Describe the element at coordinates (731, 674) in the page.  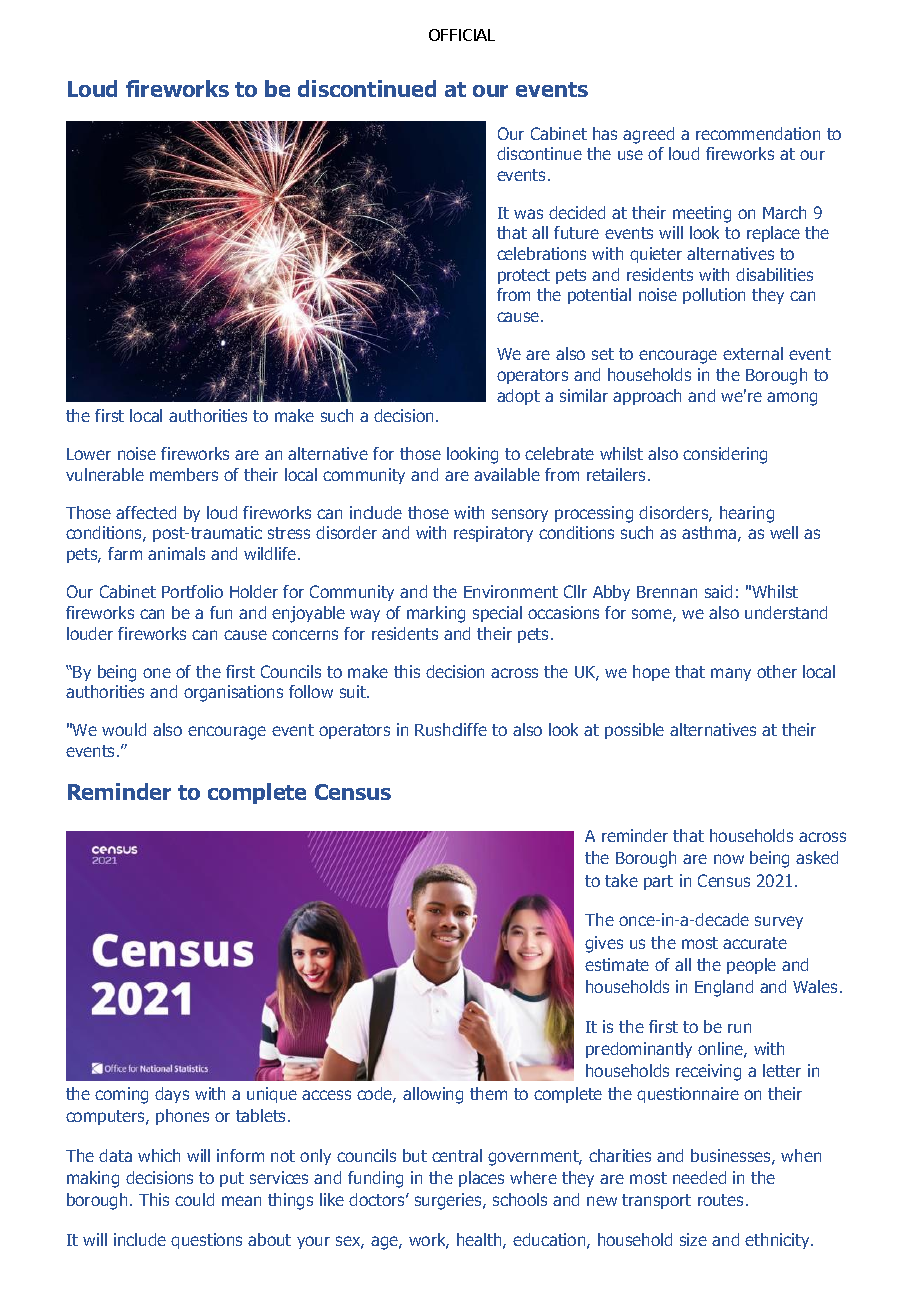
I see `many` at that location.
